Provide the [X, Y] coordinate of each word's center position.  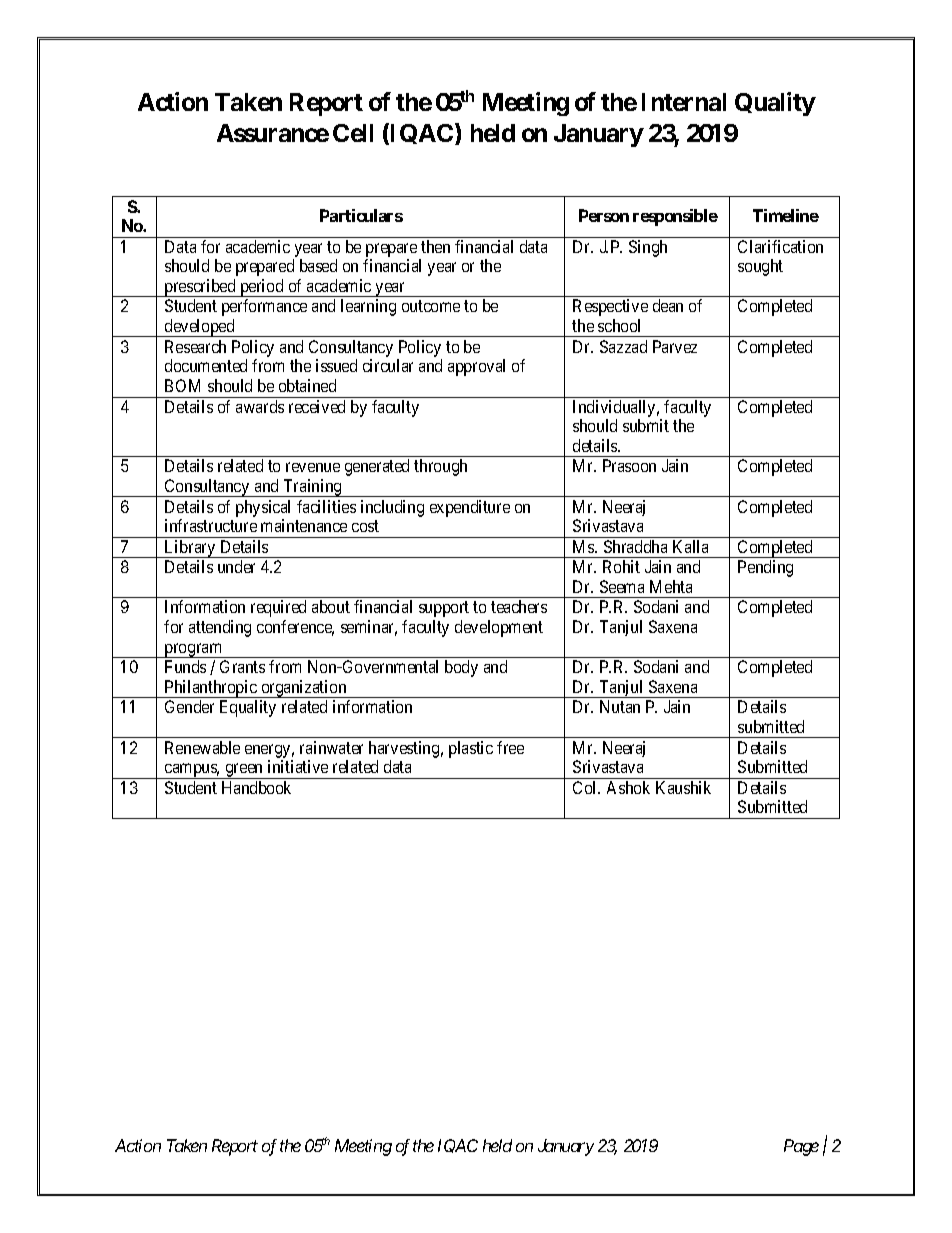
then [435, 246]
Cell [353, 133]
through [440, 467]
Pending [765, 568]
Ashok [628, 787]
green [244, 771]
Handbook [256, 787]
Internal [684, 102]
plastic [471, 749]
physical [263, 508]
